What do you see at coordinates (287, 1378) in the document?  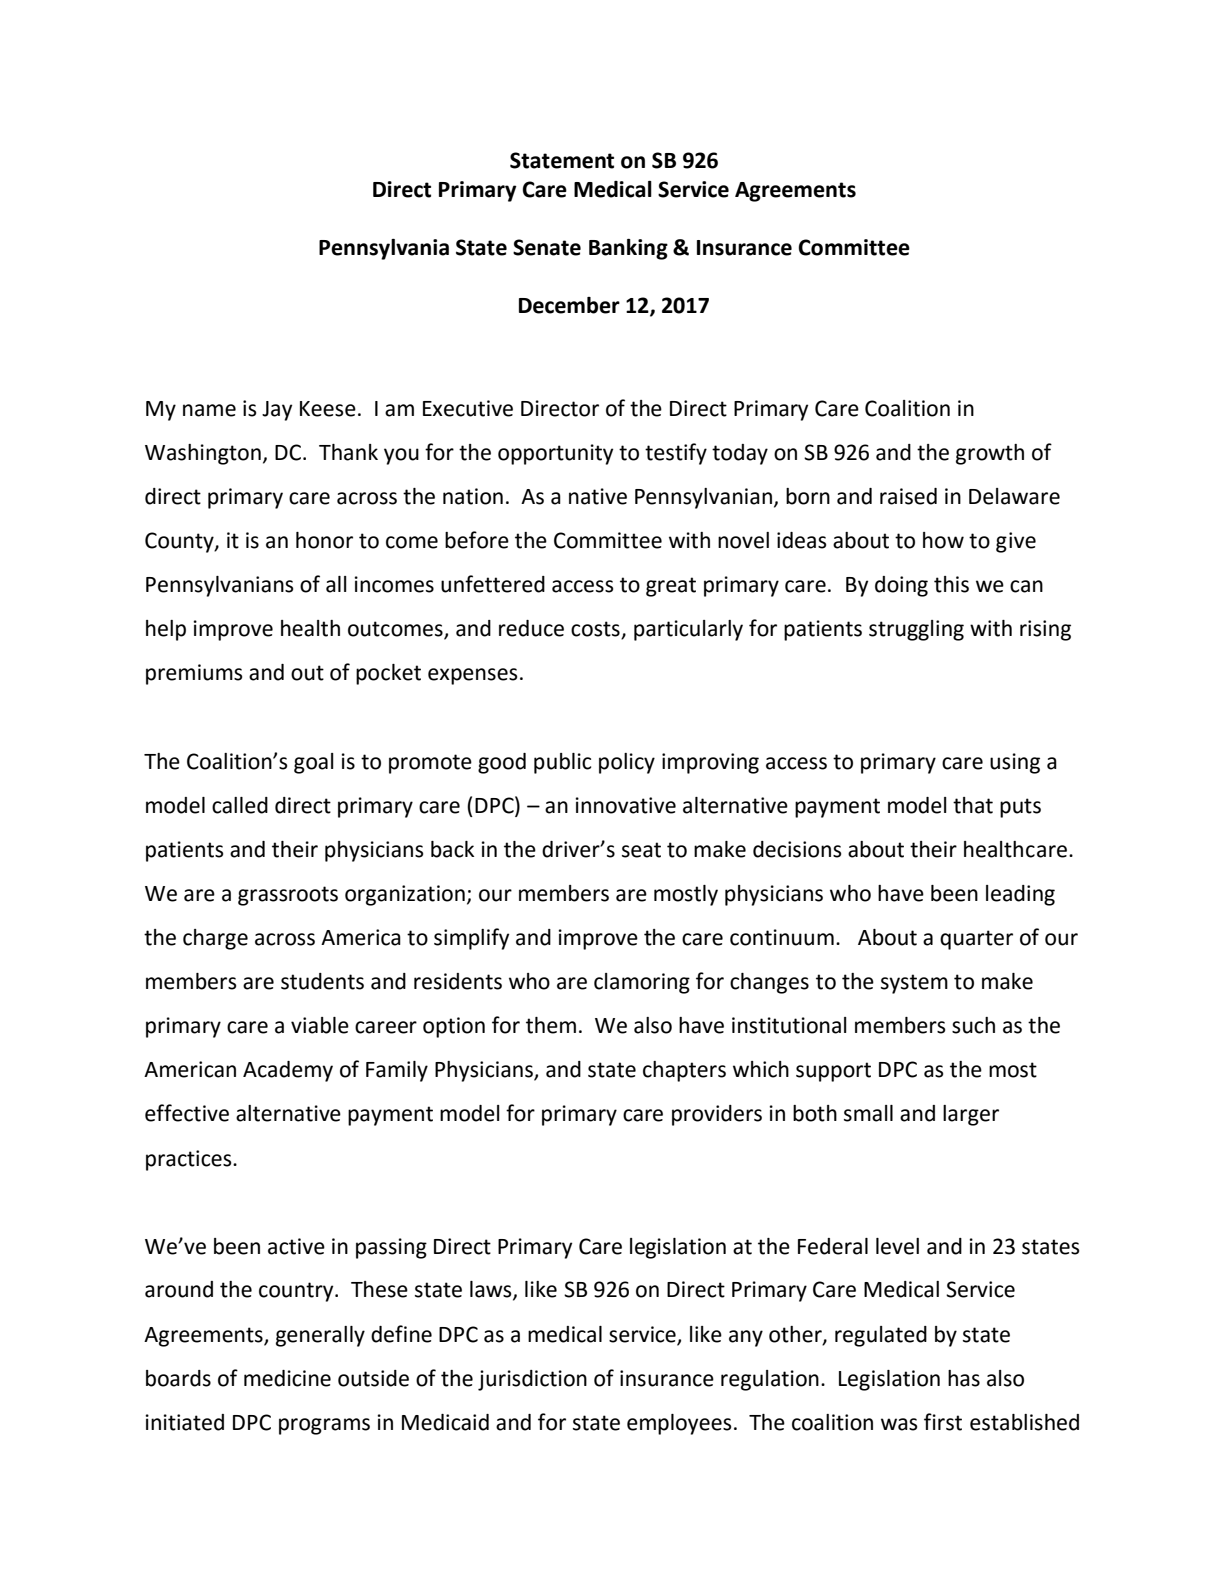 I see `medicine` at bounding box center [287, 1378].
